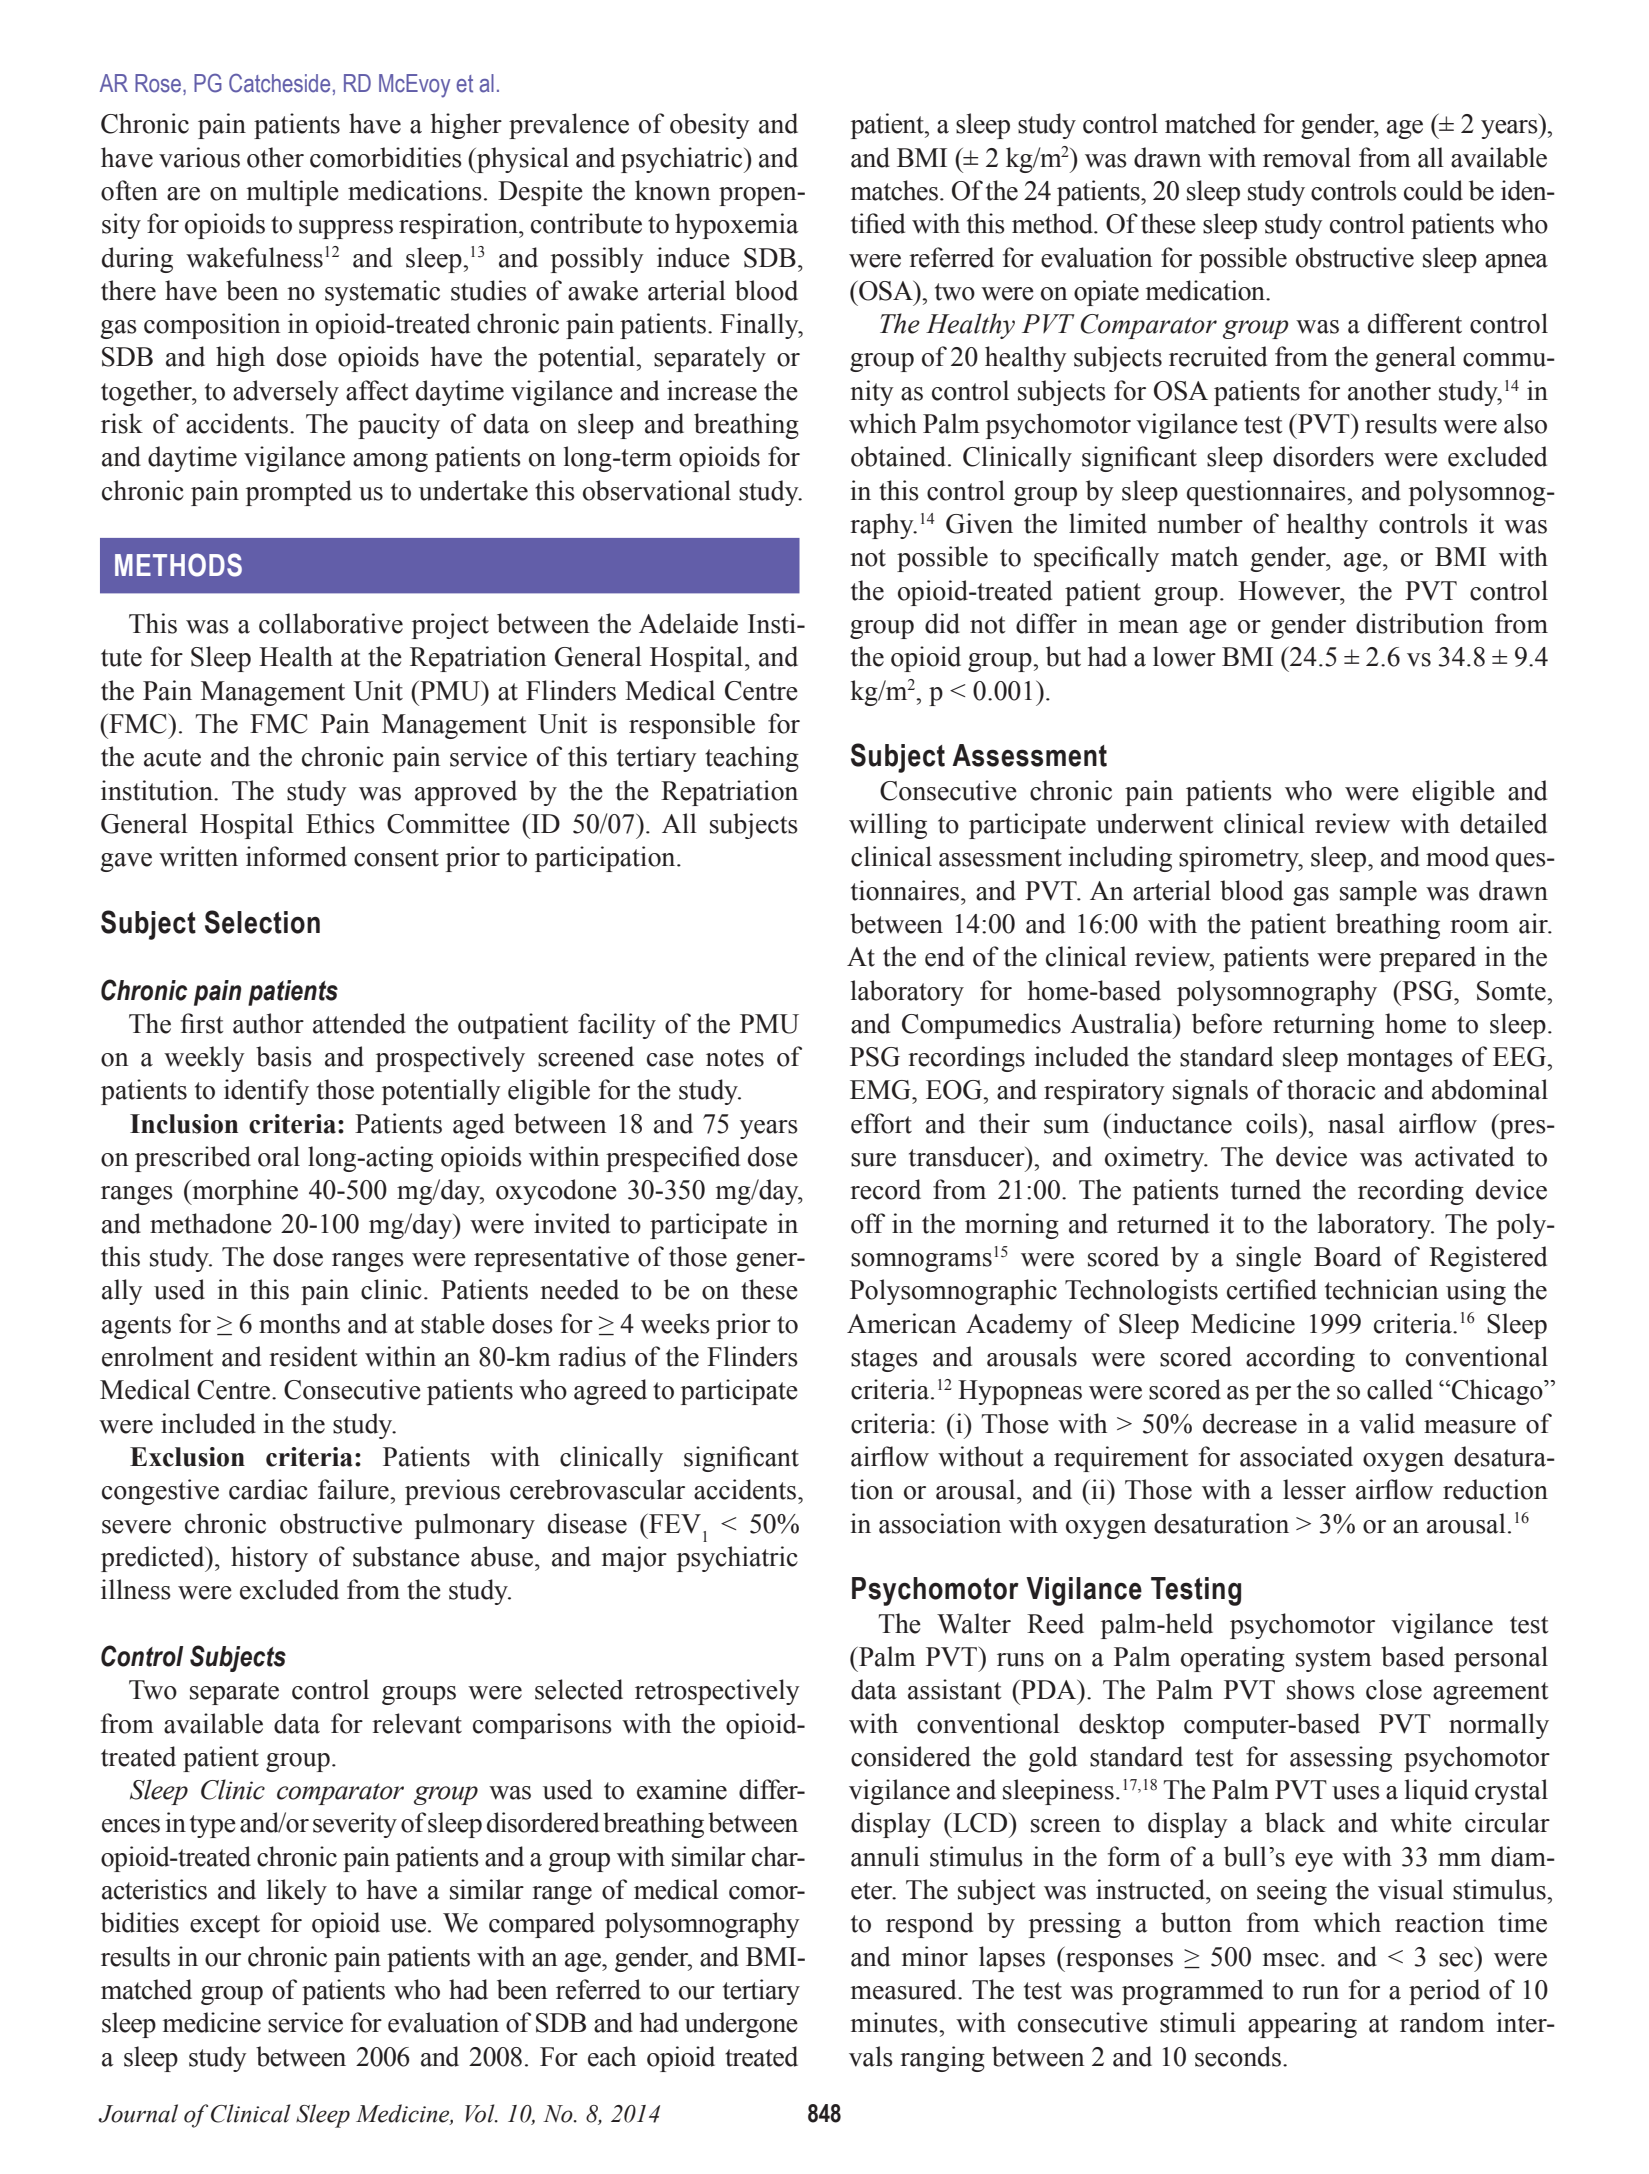 The width and height of the screenshot is (1649, 2174). Describe the element at coordinates (881, 1090) in the screenshot. I see `EMG` at that location.
